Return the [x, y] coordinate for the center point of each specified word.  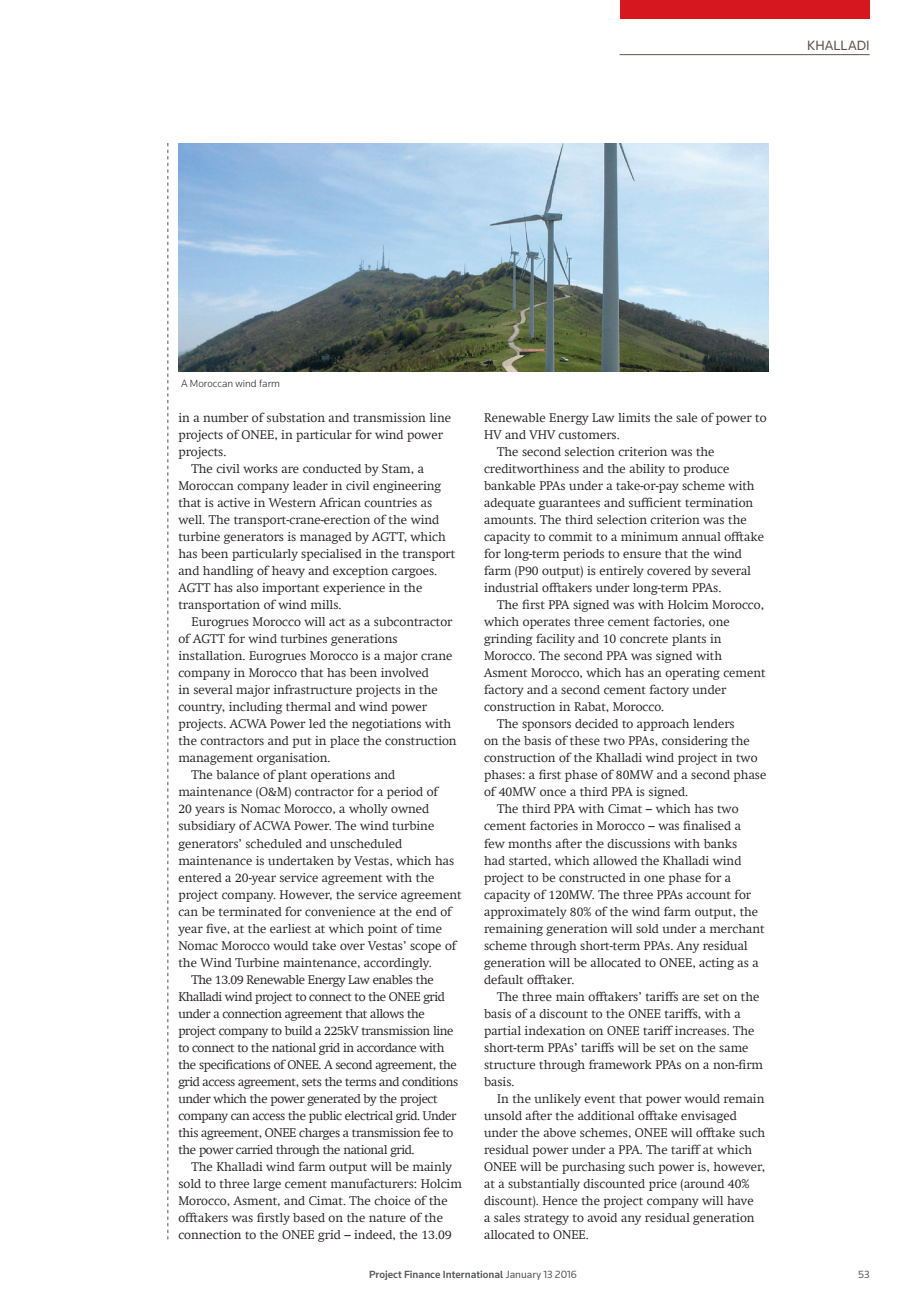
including [256, 708]
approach [663, 725]
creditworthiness [531, 468]
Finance [422, 1274]
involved [405, 672]
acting [716, 964]
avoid [602, 1217]
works [260, 468]
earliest [290, 928]
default [503, 979]
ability [647, 470]
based [309, 1217]
